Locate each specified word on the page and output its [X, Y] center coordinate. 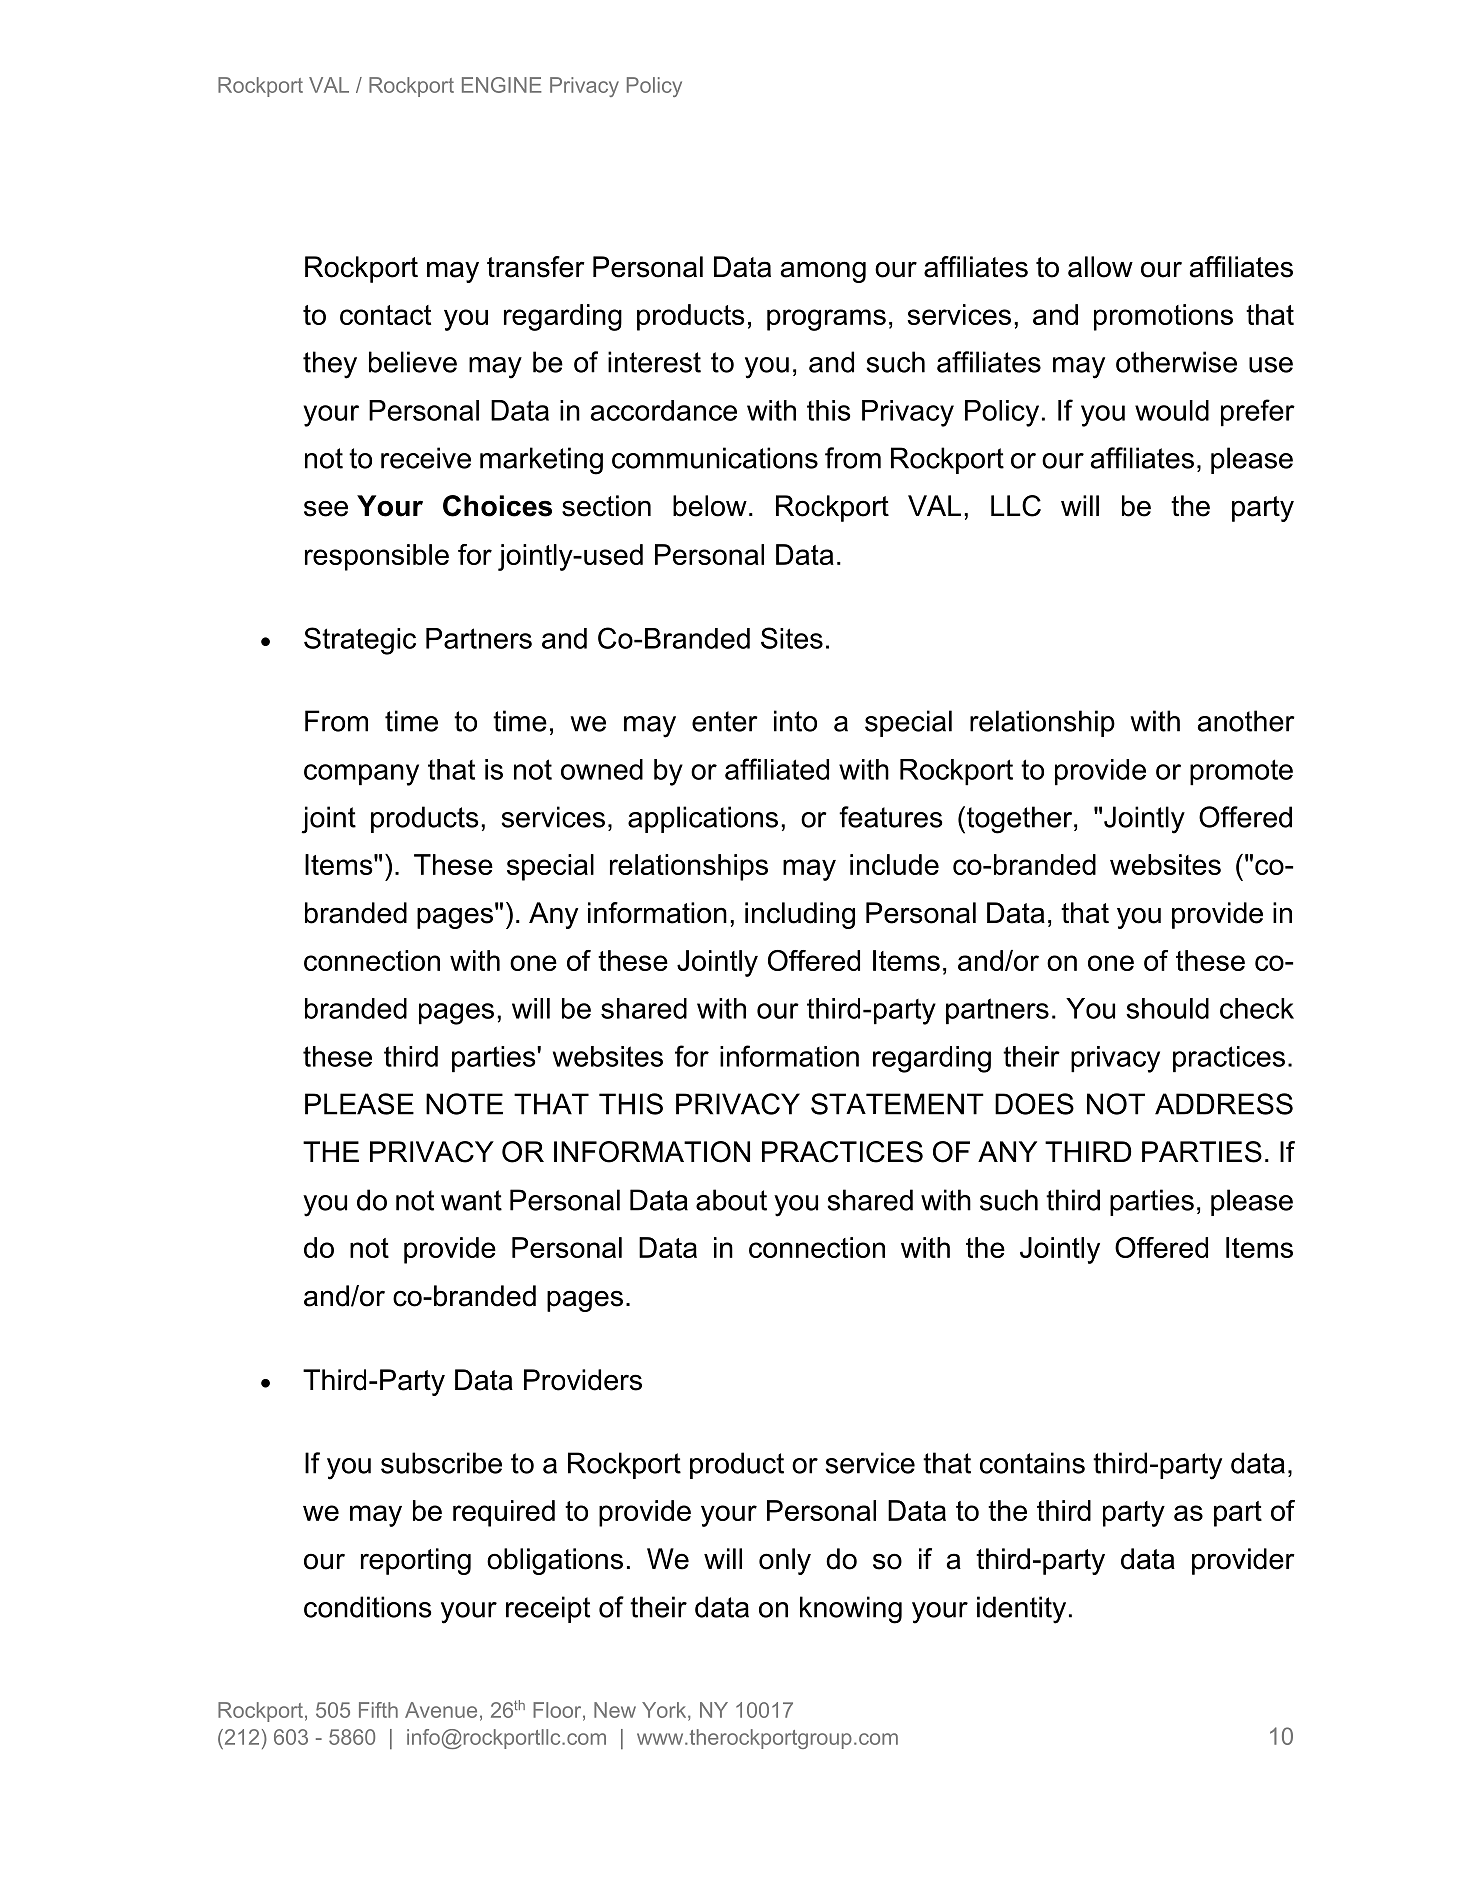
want [471, 1200]
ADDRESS [1224, 1104]
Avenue [441, 1710]
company [361, 775]
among [823, 272]
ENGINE [502, 85]
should [1167, 1008]
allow [1100, 267]
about [731, 1200]
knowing [851, 1610]
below [710, 506]
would [1172, 410]
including [800, 915]
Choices [497, 506]
